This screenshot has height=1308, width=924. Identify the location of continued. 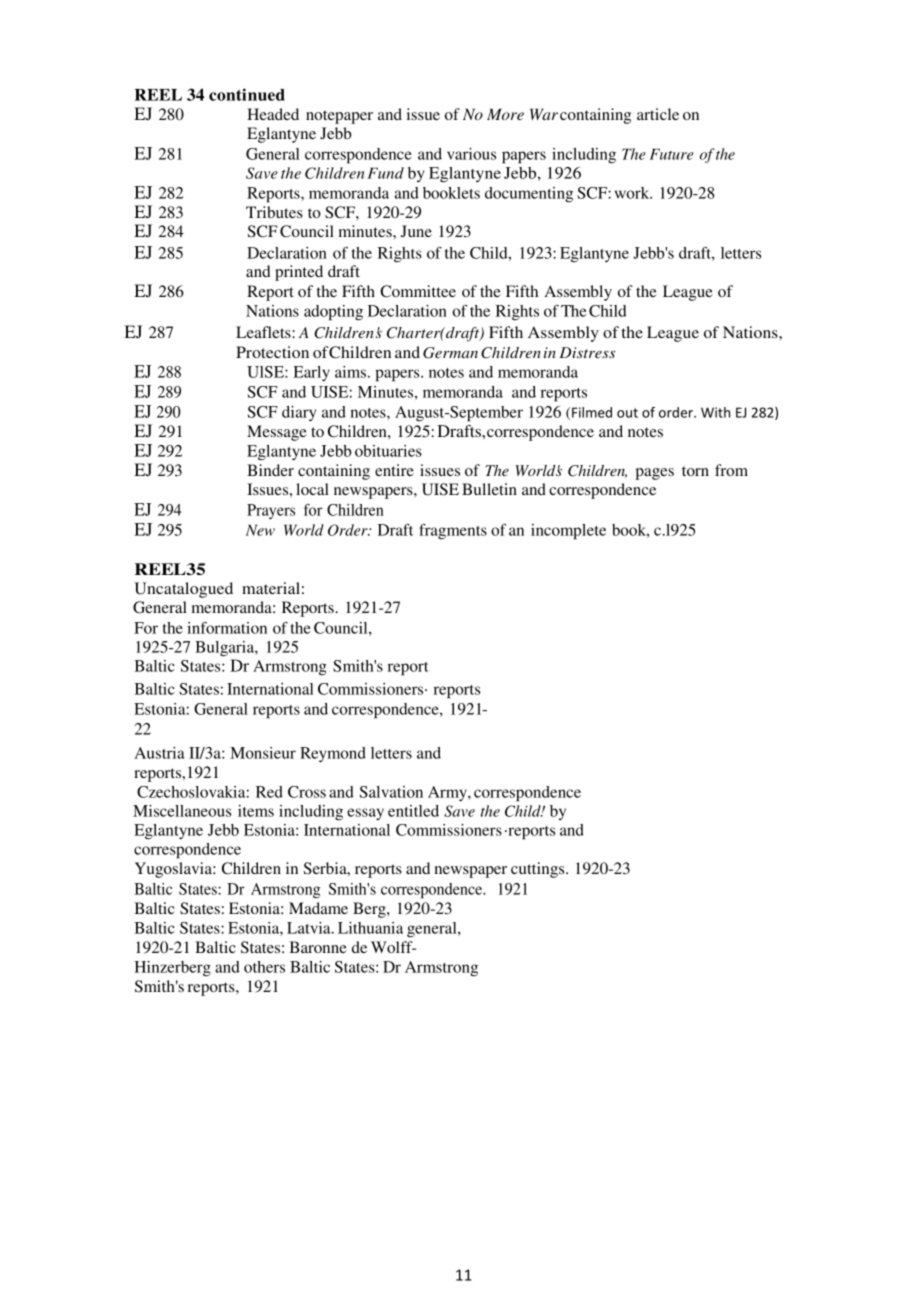
(247, 94).
